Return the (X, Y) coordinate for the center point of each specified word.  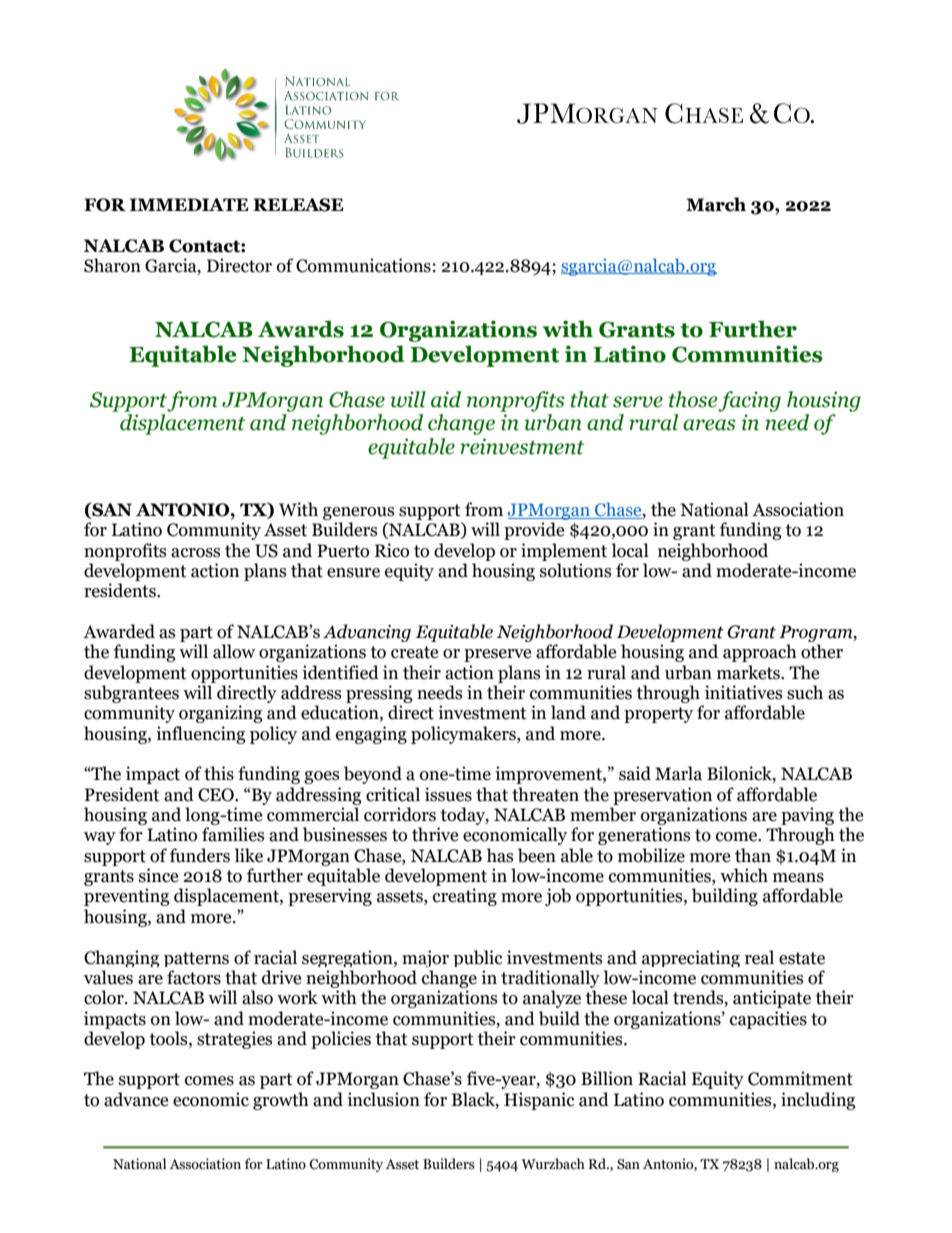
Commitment (800, 1078)
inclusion (383, 1099)
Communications (363, 265)
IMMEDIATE (189, 204)
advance (136, 1099)
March (716, 204)
